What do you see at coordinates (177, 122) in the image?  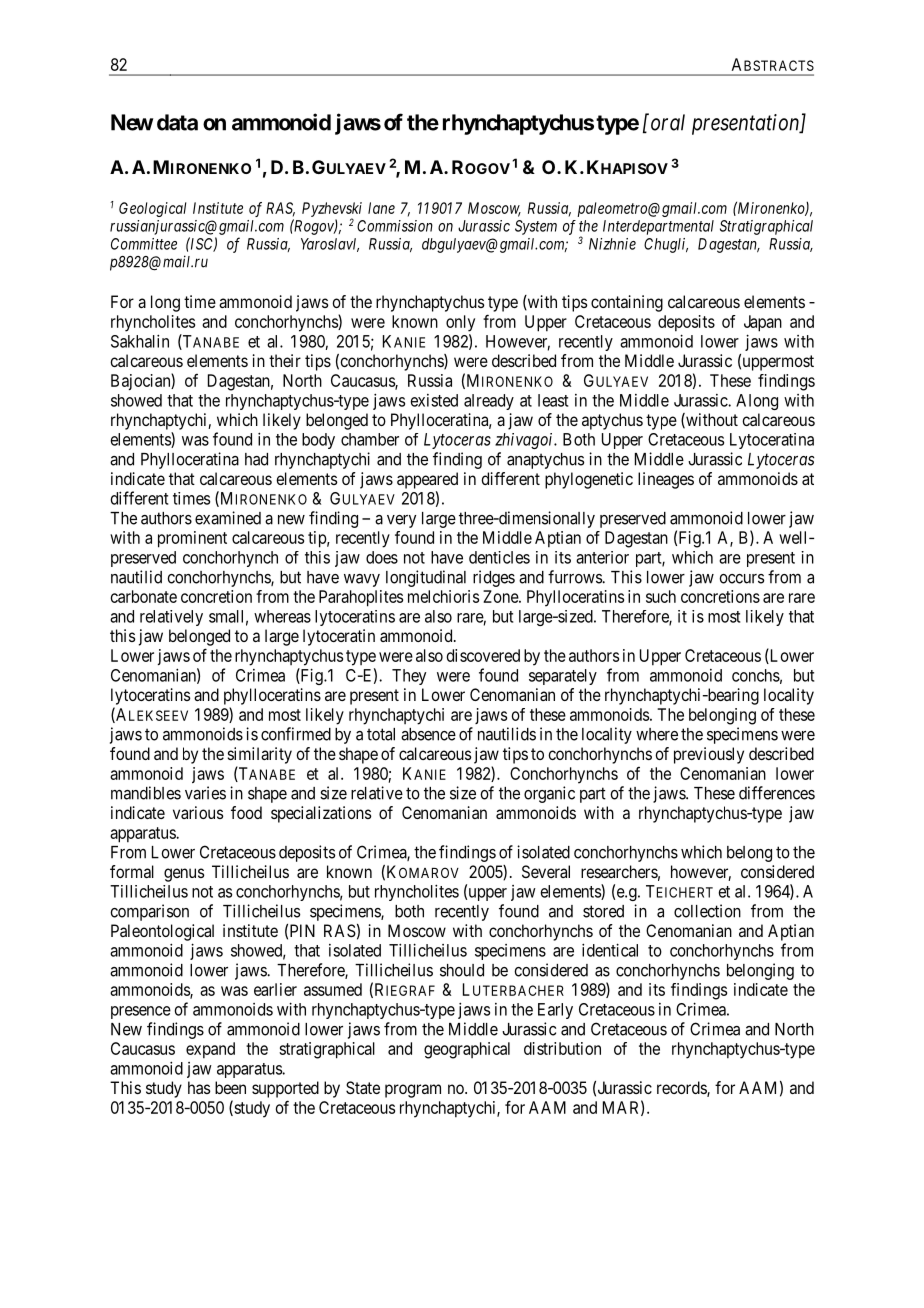 I see `data` at bounding box center [177, 122].
